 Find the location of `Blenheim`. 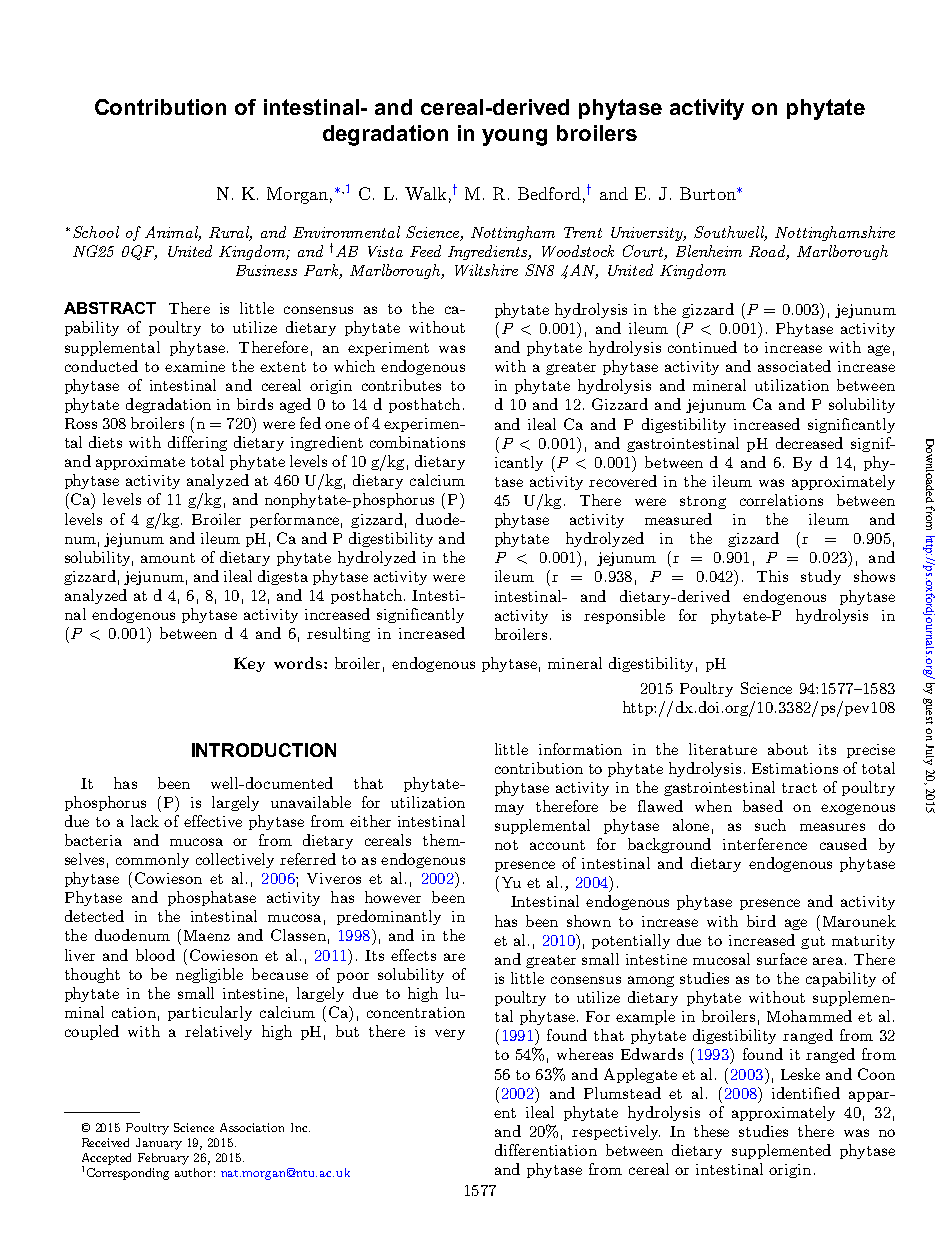

Blenheim is located at coordinates (709, 251).
